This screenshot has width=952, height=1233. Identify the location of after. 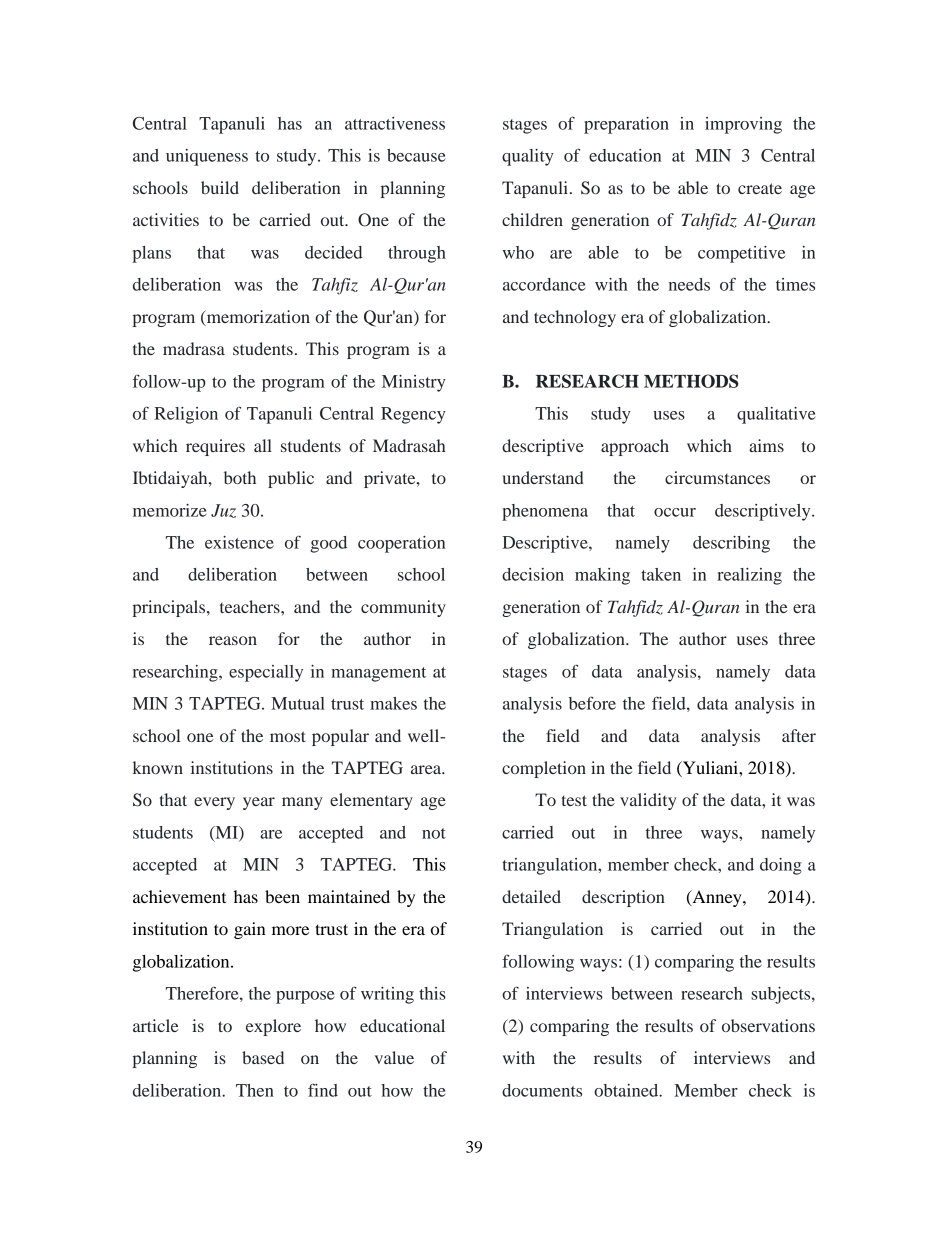
(799, 735).
